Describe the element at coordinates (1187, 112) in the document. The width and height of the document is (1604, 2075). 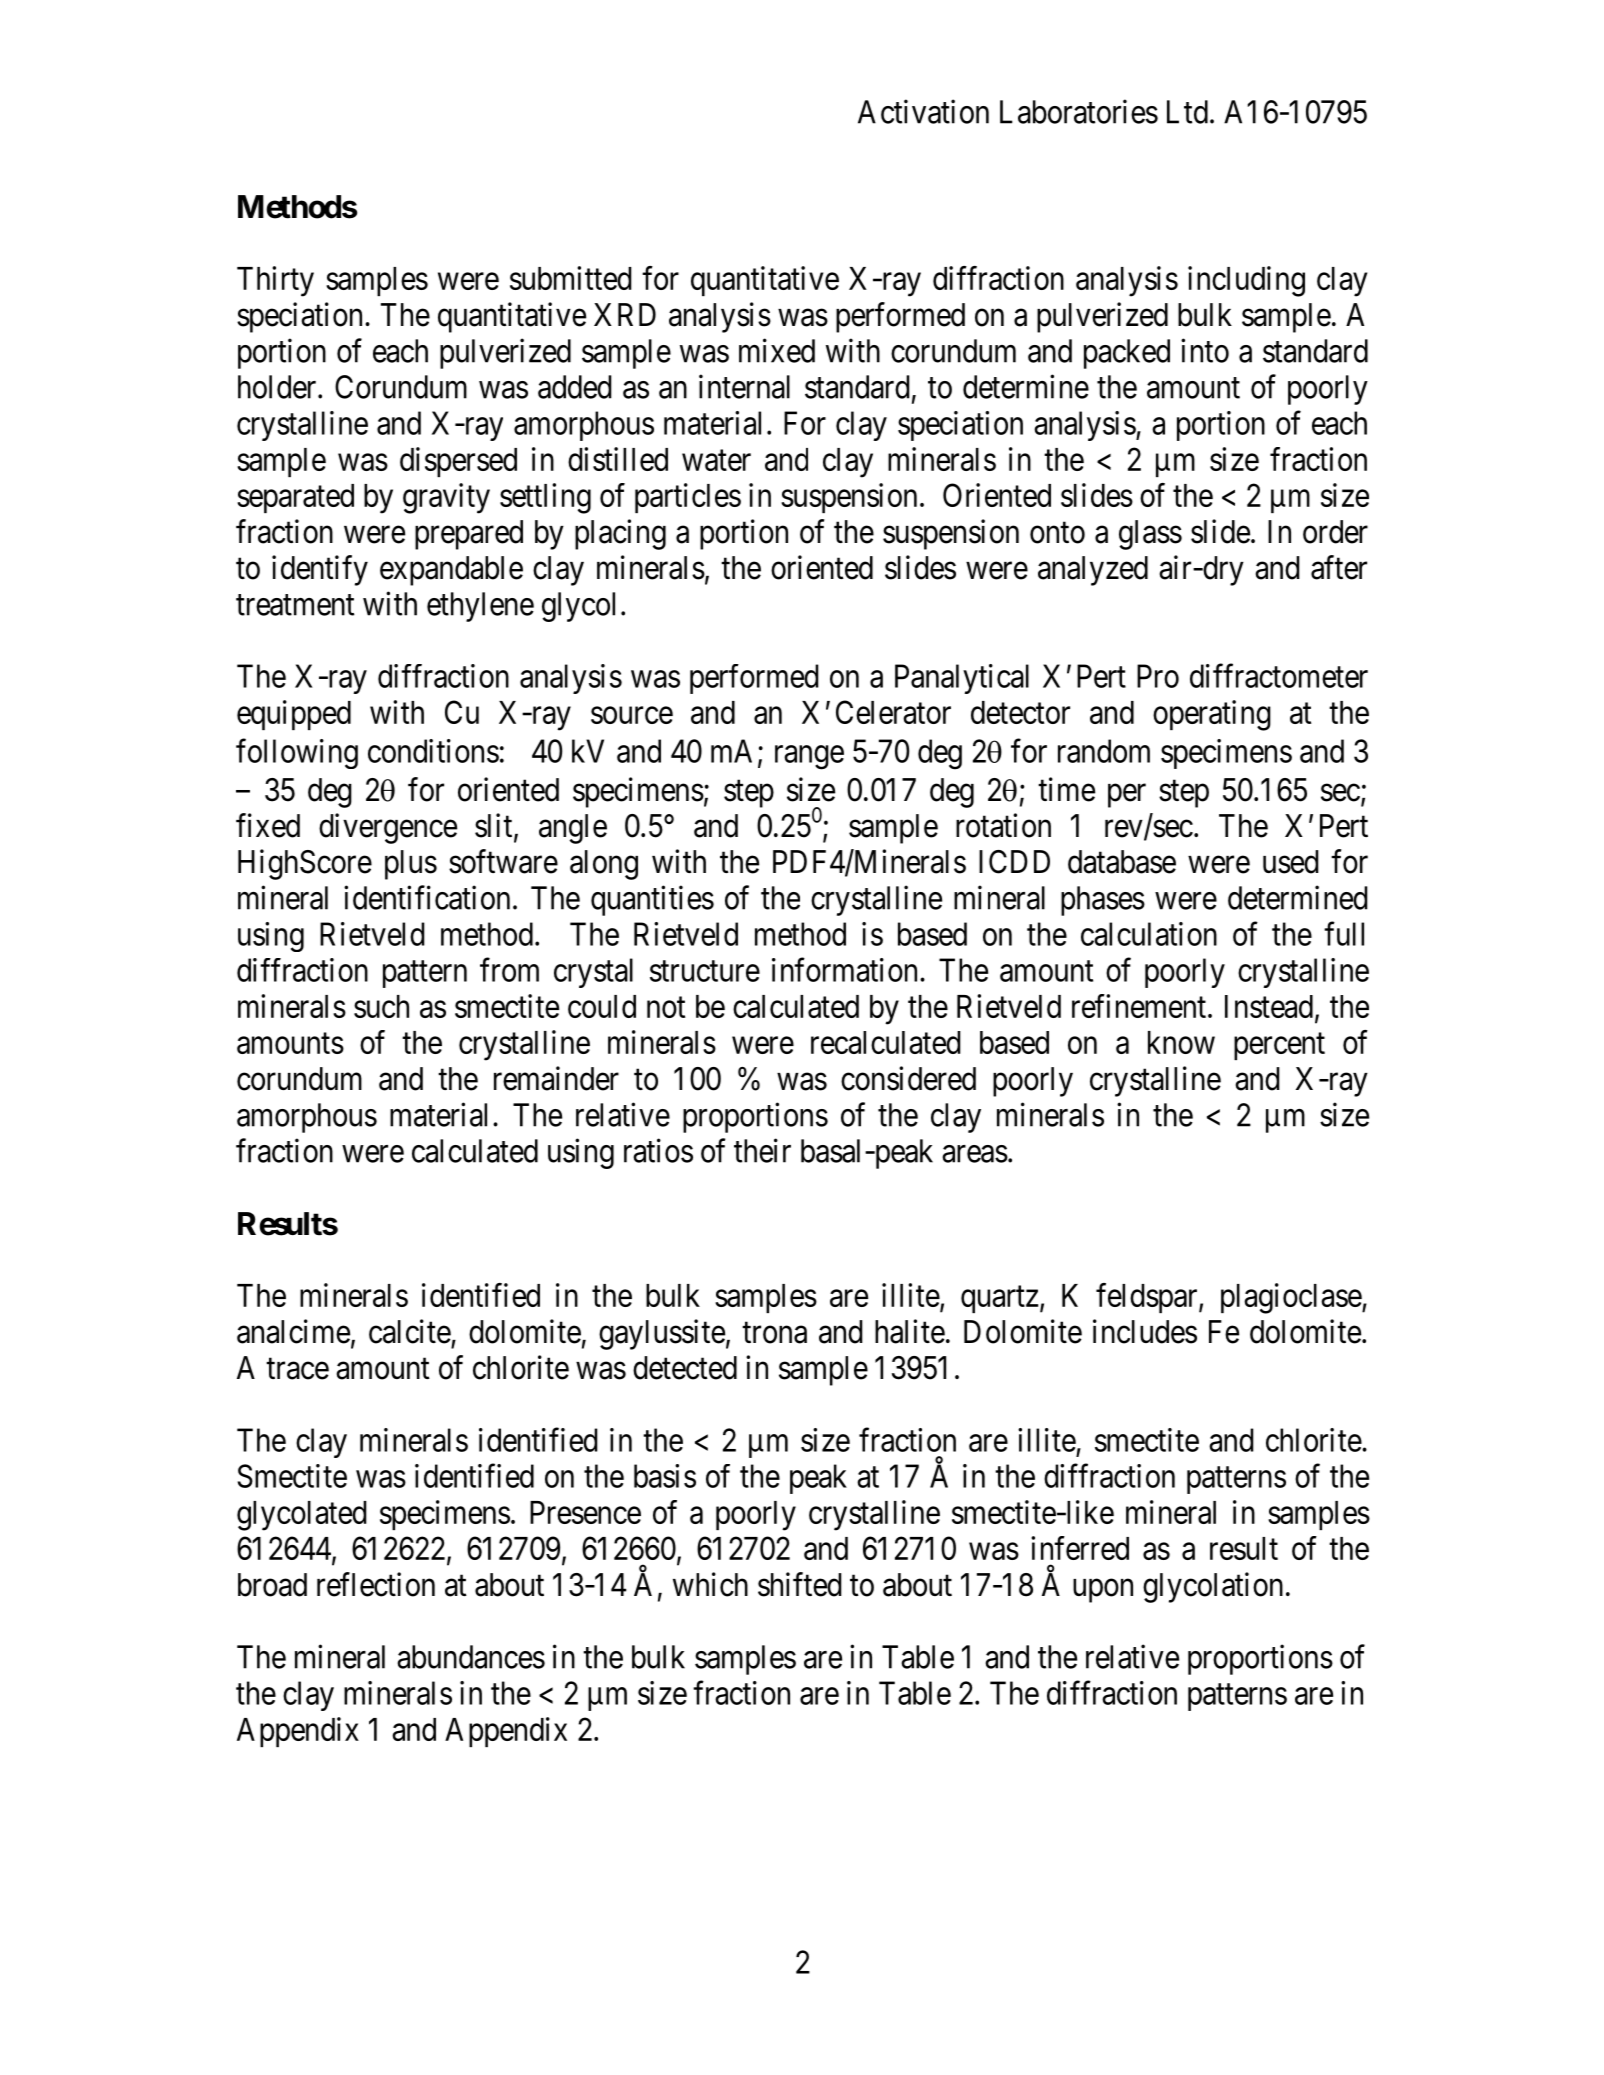
I see `Ltd` at that location.
